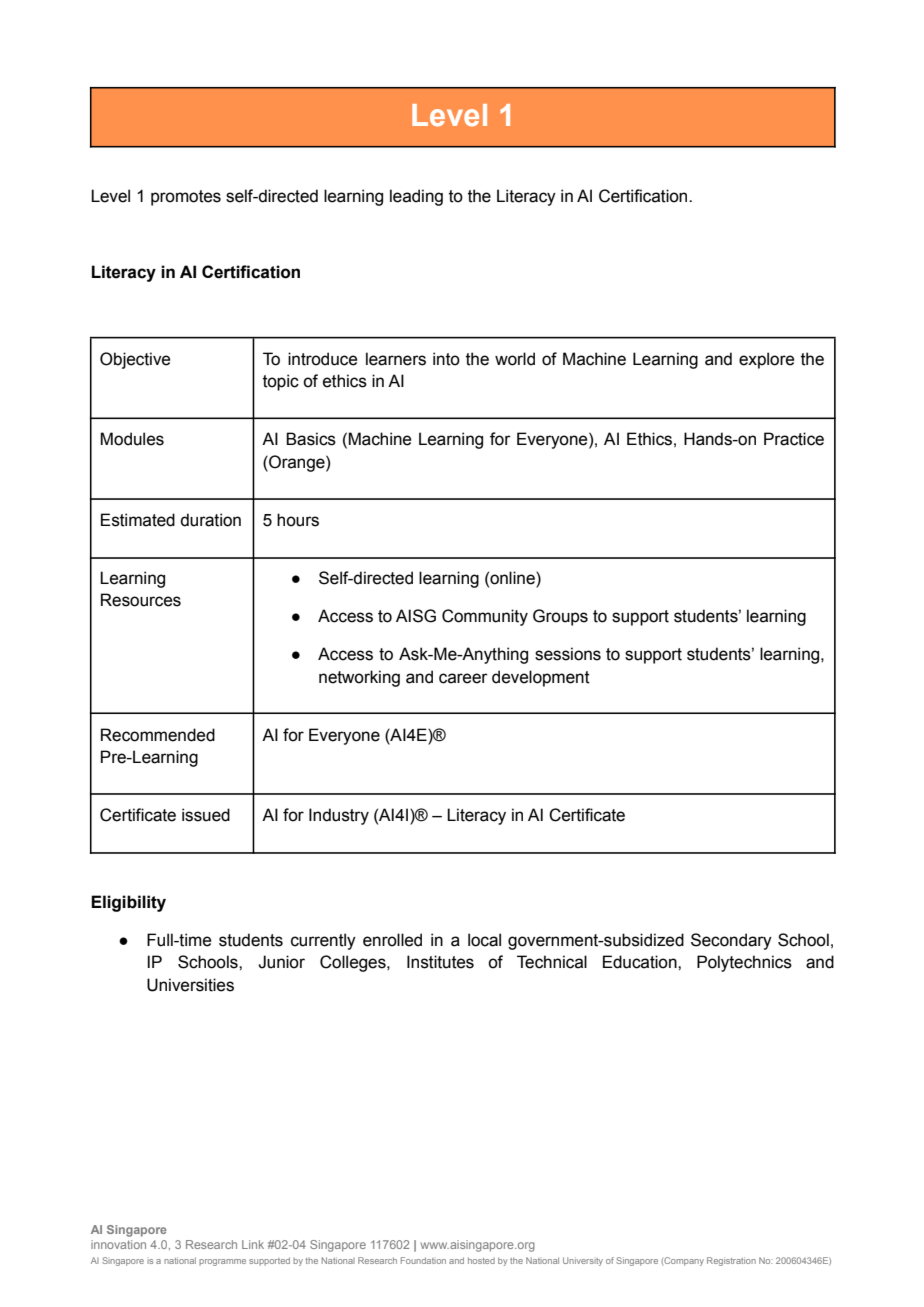 This screenshot has width=924, height=1307. Describe the element at coordinates (190, 985) in the screenshot. I see `Universities` at that location.
